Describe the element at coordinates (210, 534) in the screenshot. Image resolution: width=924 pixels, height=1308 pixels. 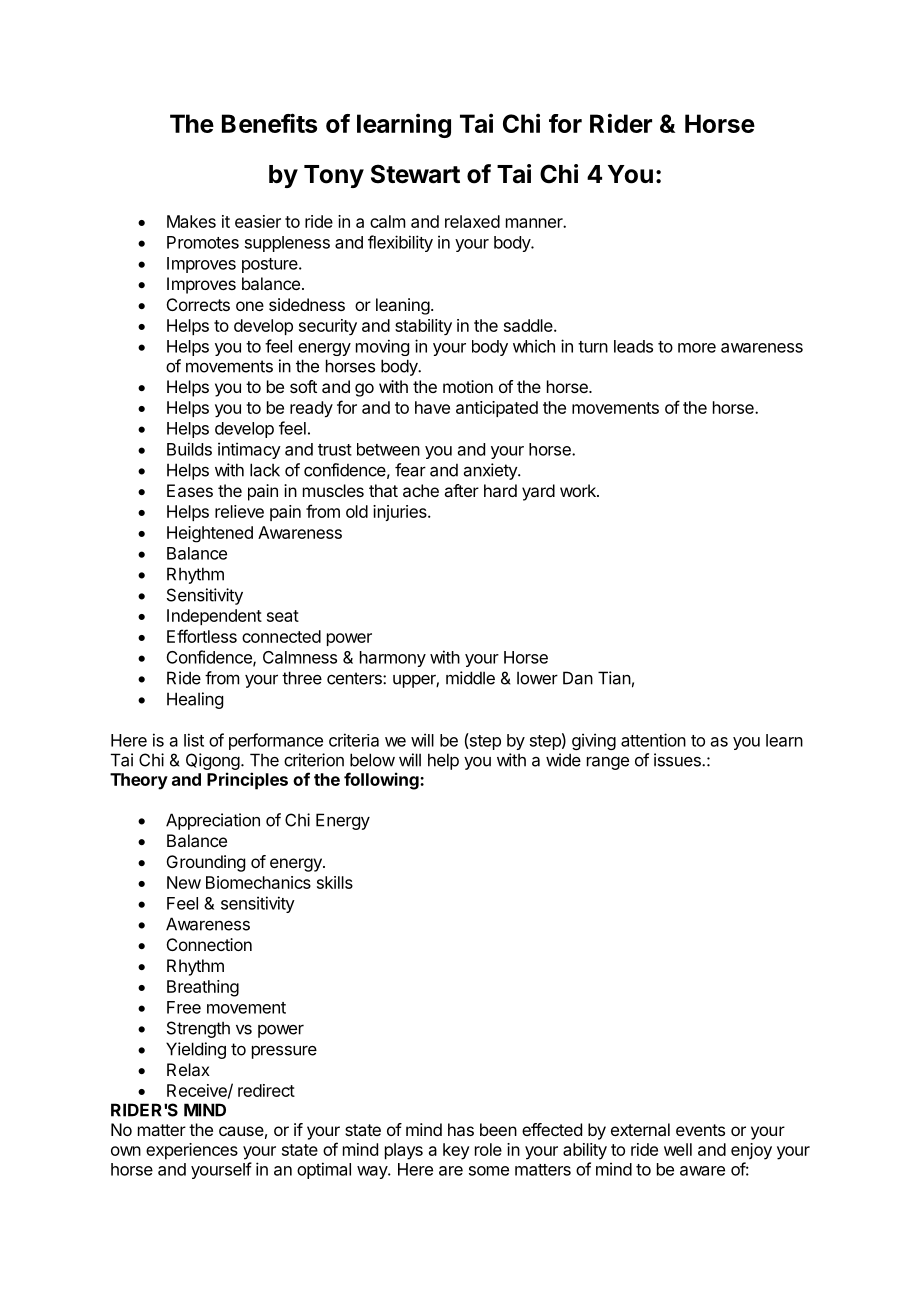
I see `Heightened` at that location.
